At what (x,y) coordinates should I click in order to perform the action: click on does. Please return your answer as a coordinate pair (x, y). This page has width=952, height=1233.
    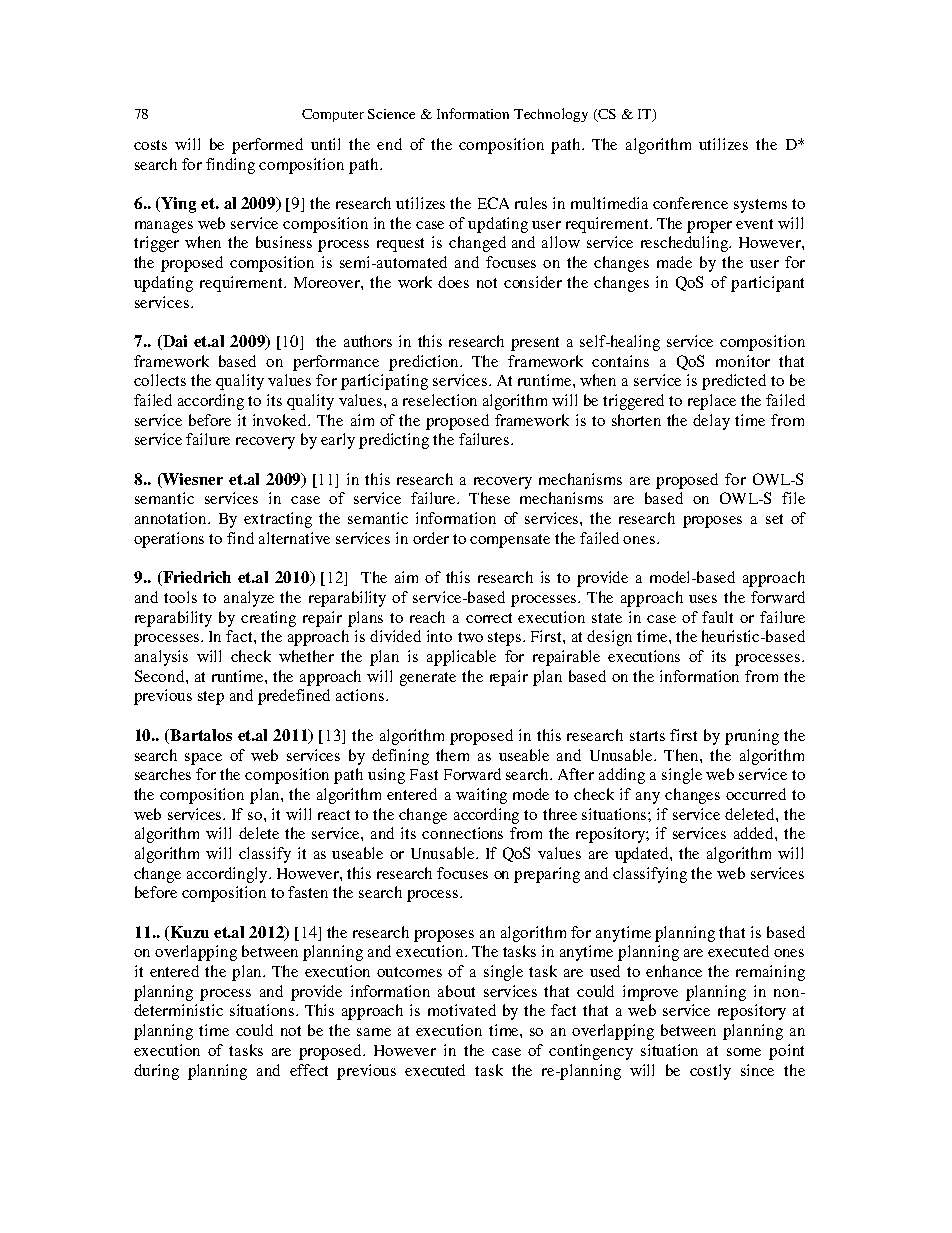
    Looking at the image, I should click on (453, 282).
